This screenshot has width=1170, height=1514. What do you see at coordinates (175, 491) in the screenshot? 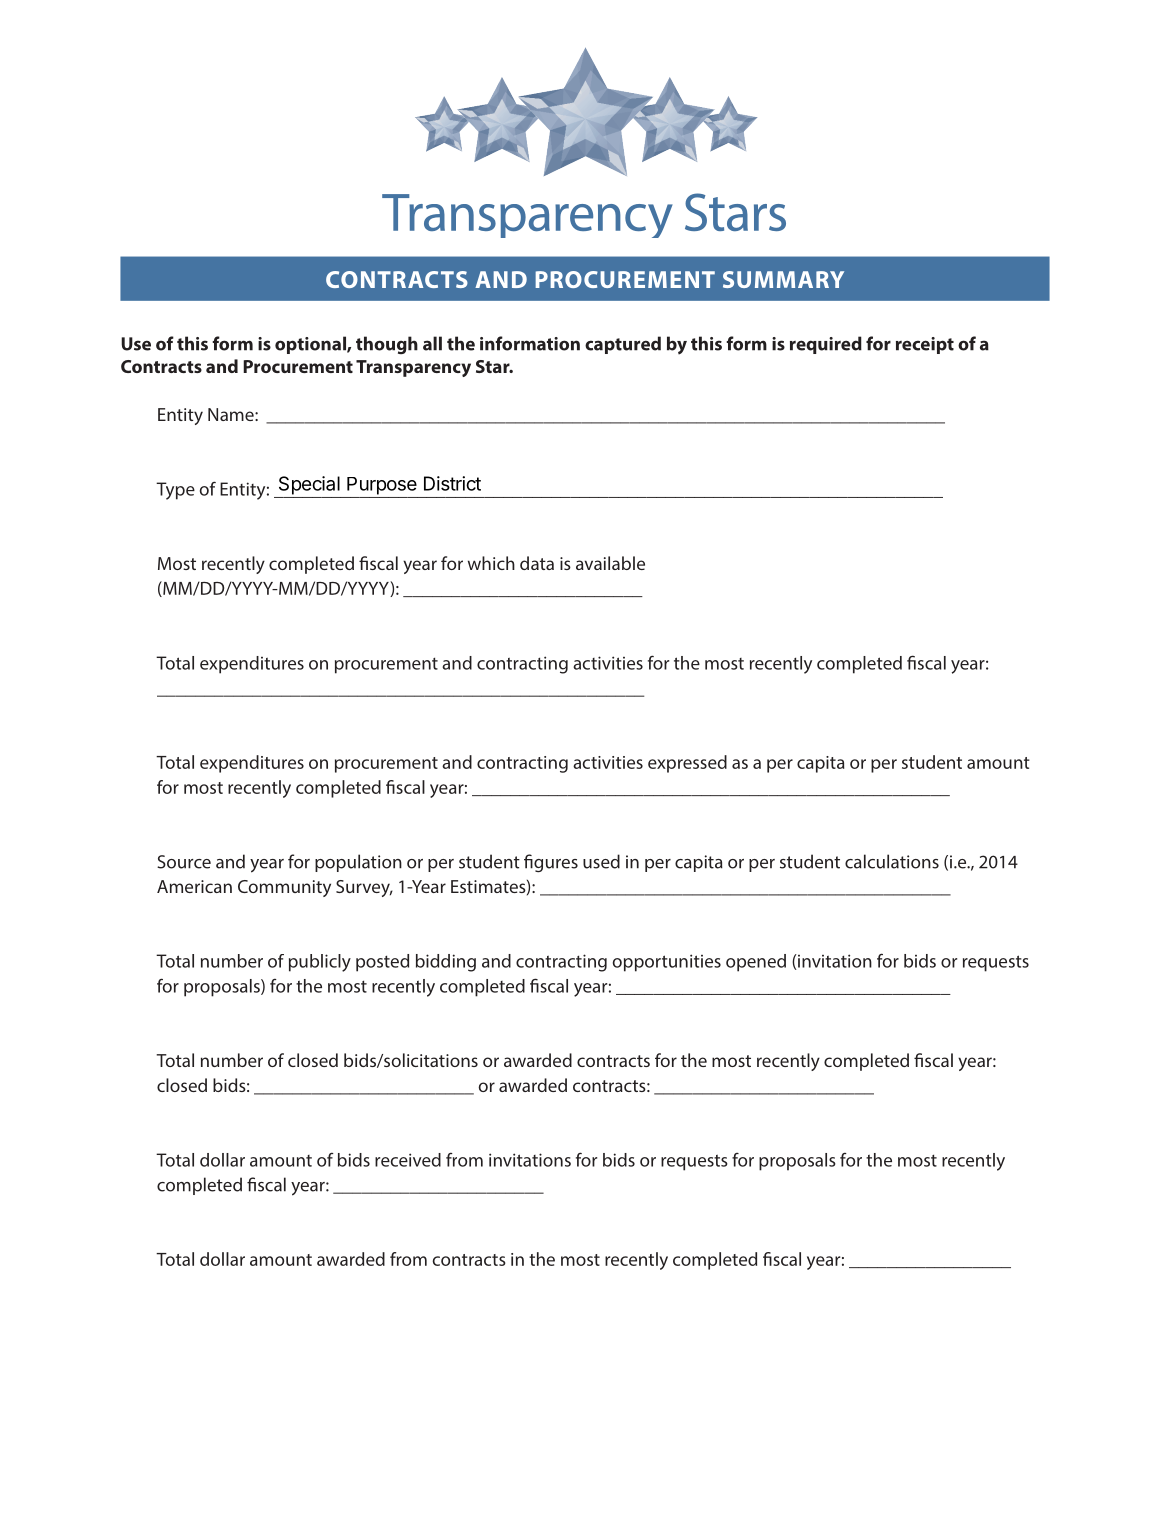
I see `Type` at bounding box center [175, 491].
